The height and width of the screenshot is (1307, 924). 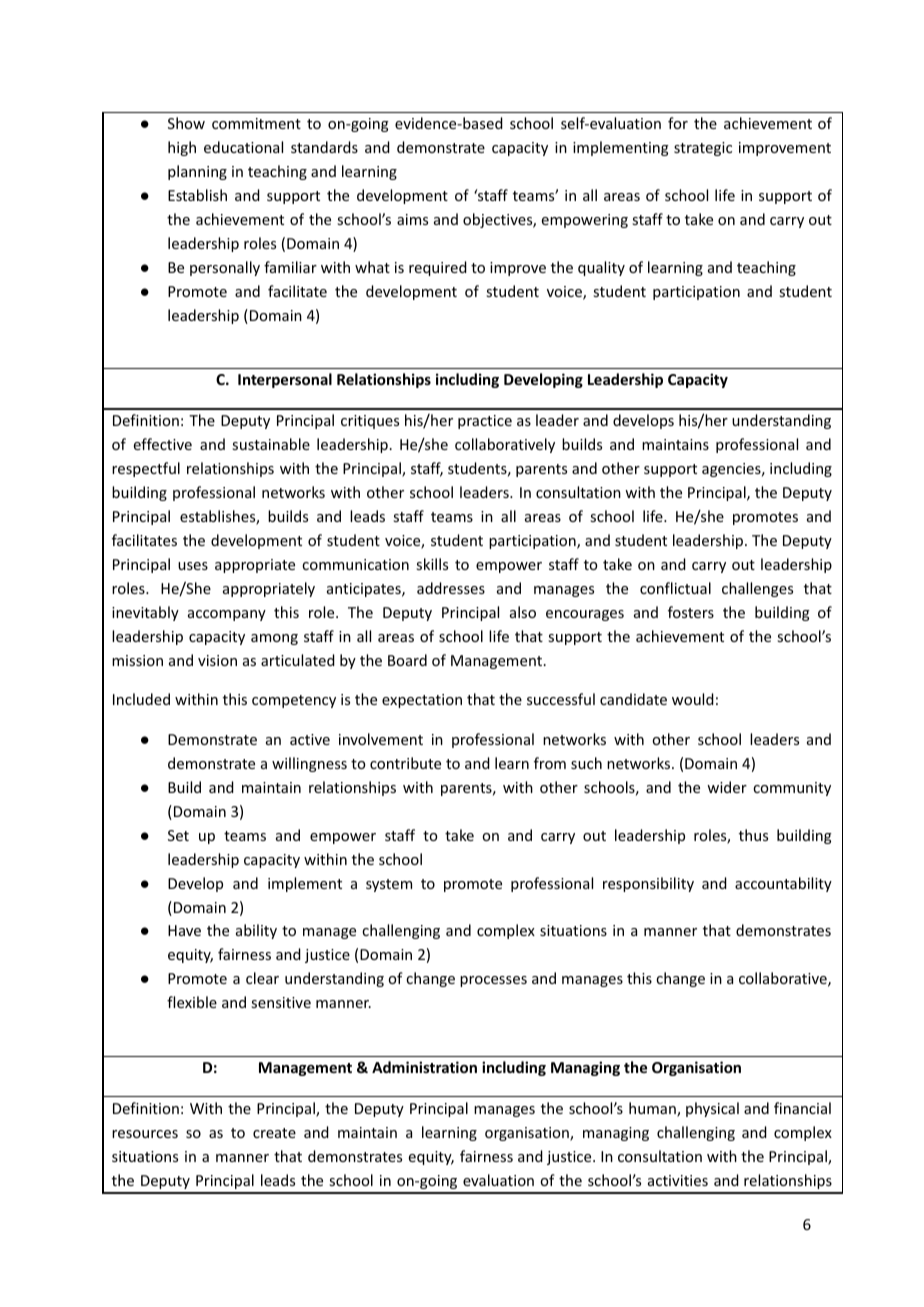 I want to click on Administration, so click(x=424, y=1067).
